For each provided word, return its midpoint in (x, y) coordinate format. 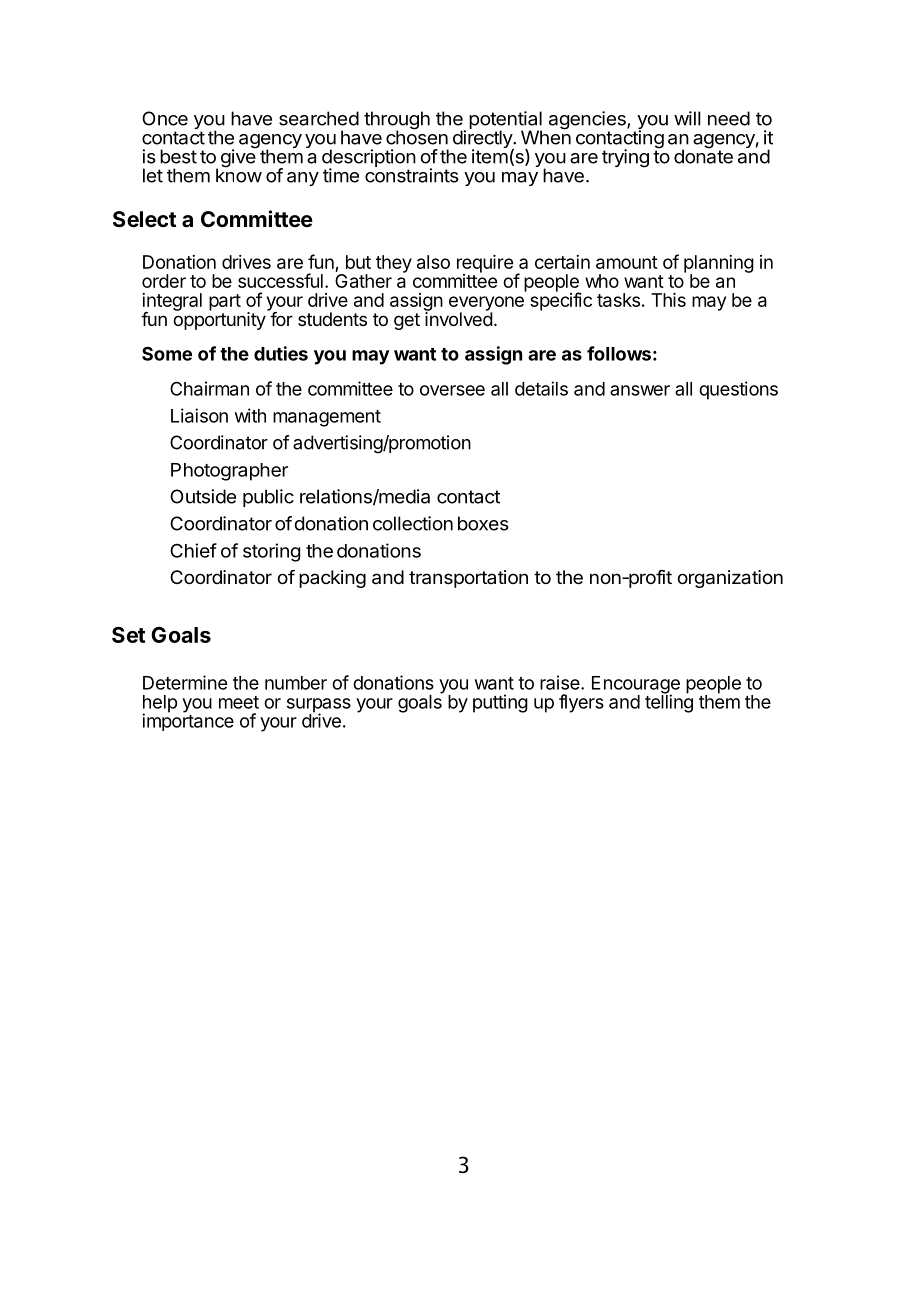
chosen (417, 136)
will (687, 118)
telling (669, 703)
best (178, 156)
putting (500, 703)
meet (239, 702)
